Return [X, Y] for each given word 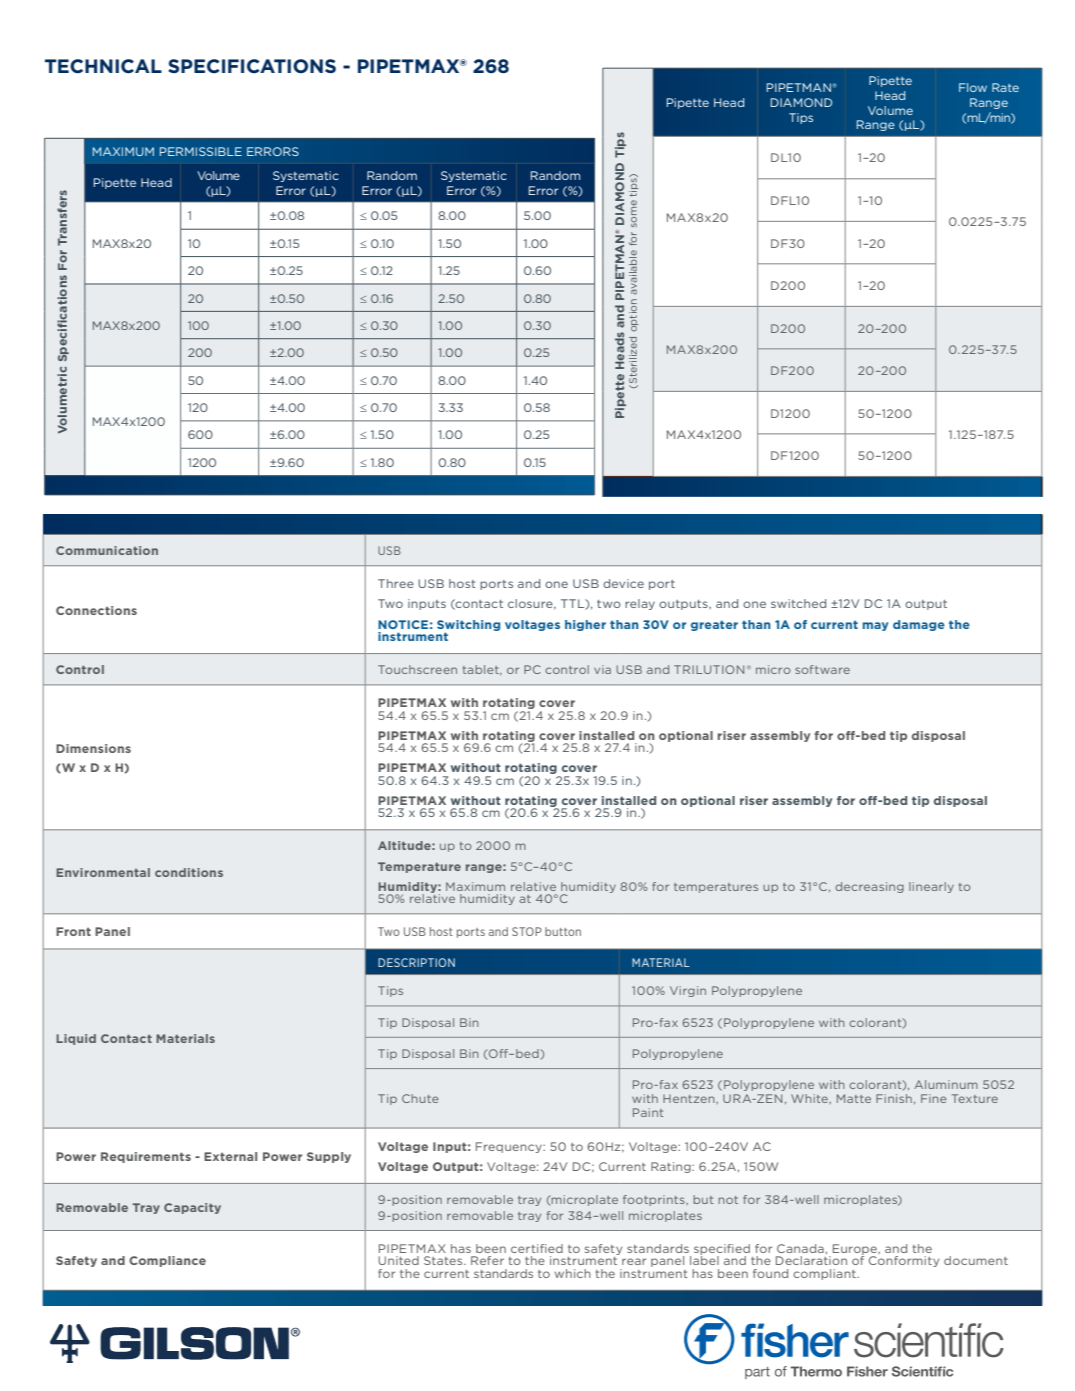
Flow [973, 87]
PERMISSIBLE [201, 151]
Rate [1005, 87]
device [623, 583]
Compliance [167, 1261]
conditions [189, 872]
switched [798, 603]
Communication [107, 550]
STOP [527, 931]
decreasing [869, 887]
